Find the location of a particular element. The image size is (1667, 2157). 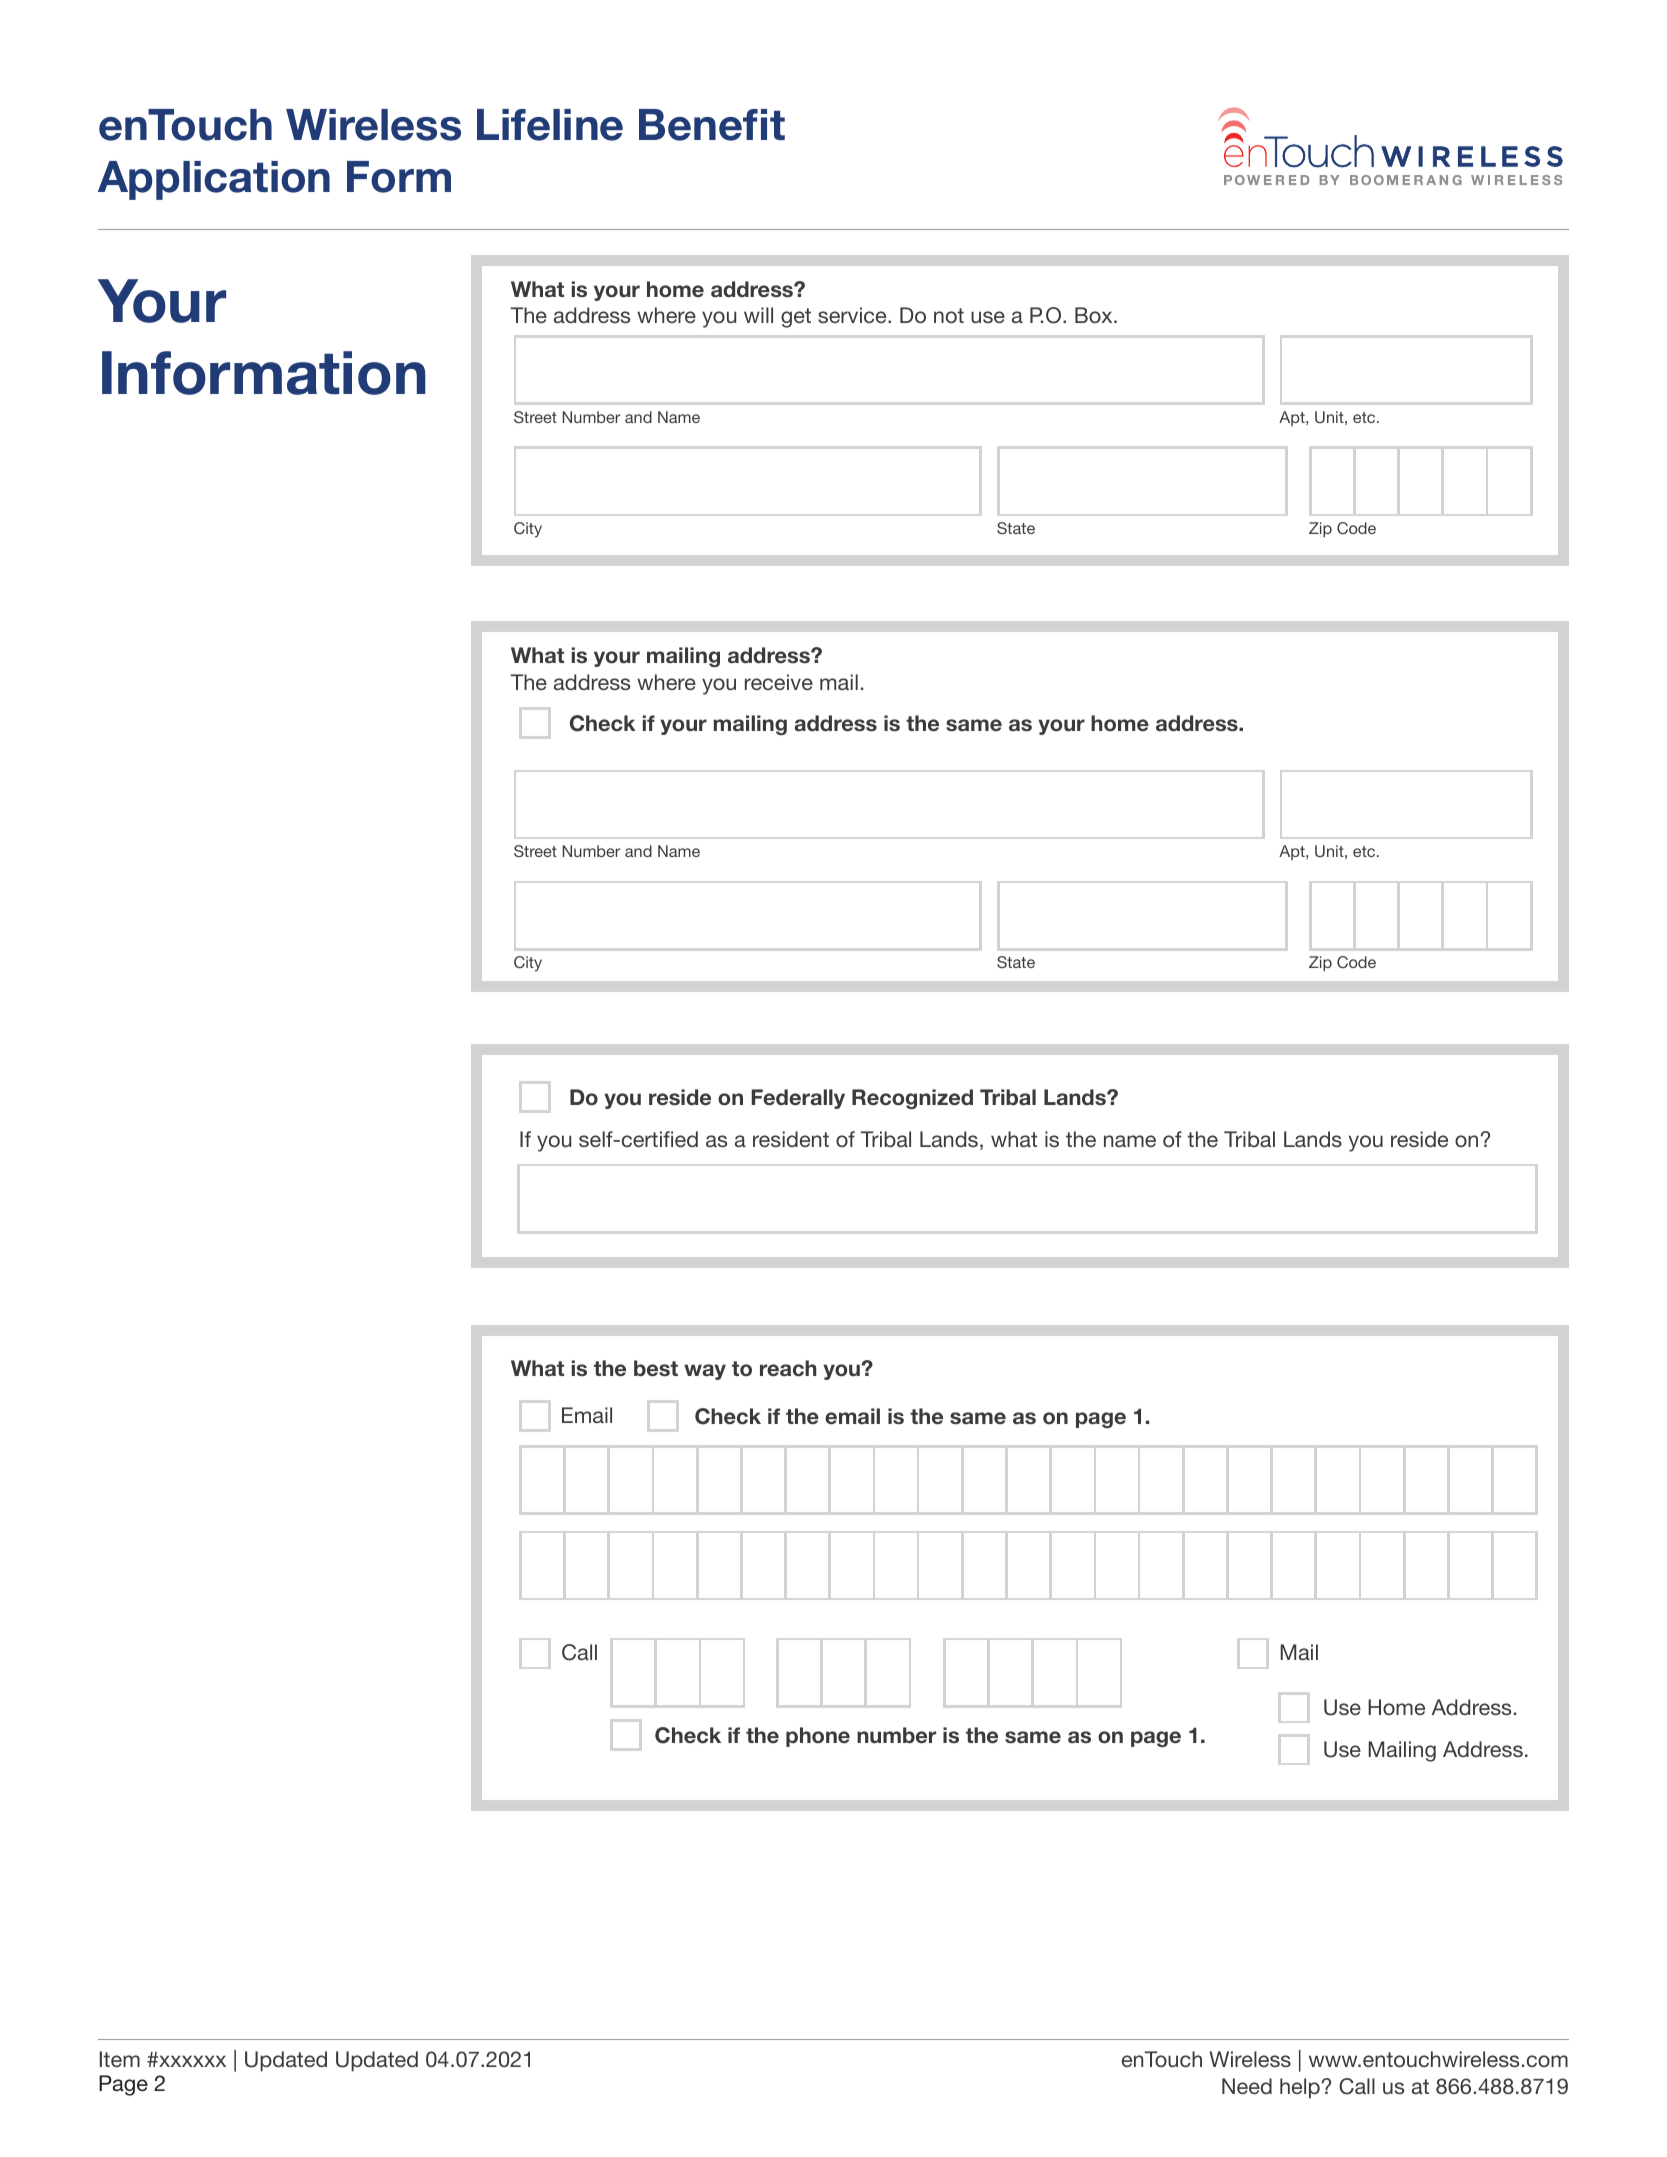

Box is located at coordinates (1095, 315).
